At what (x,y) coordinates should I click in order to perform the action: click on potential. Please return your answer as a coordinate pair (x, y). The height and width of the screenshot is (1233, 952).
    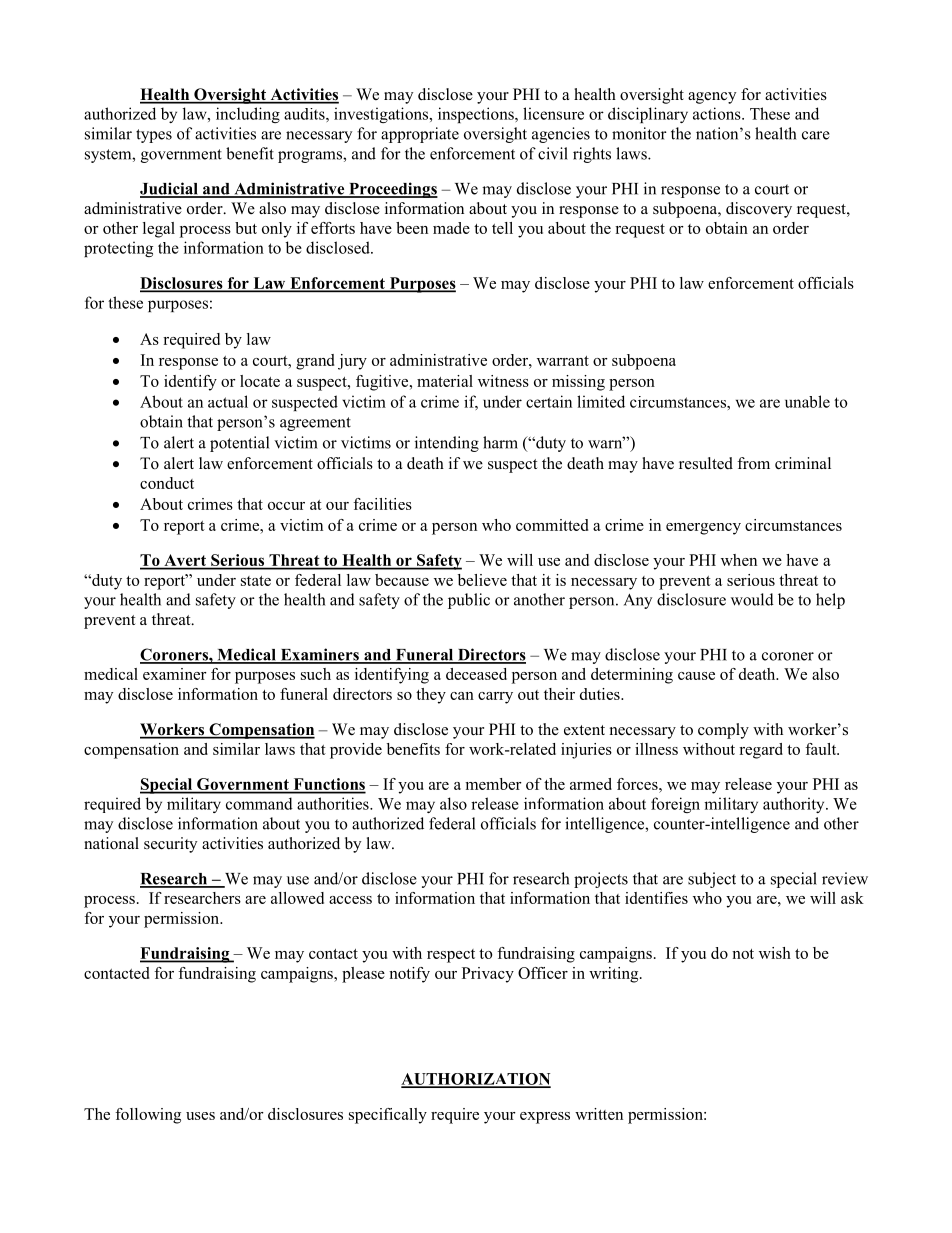
    Looking at the image, I should click on (239, 444).
